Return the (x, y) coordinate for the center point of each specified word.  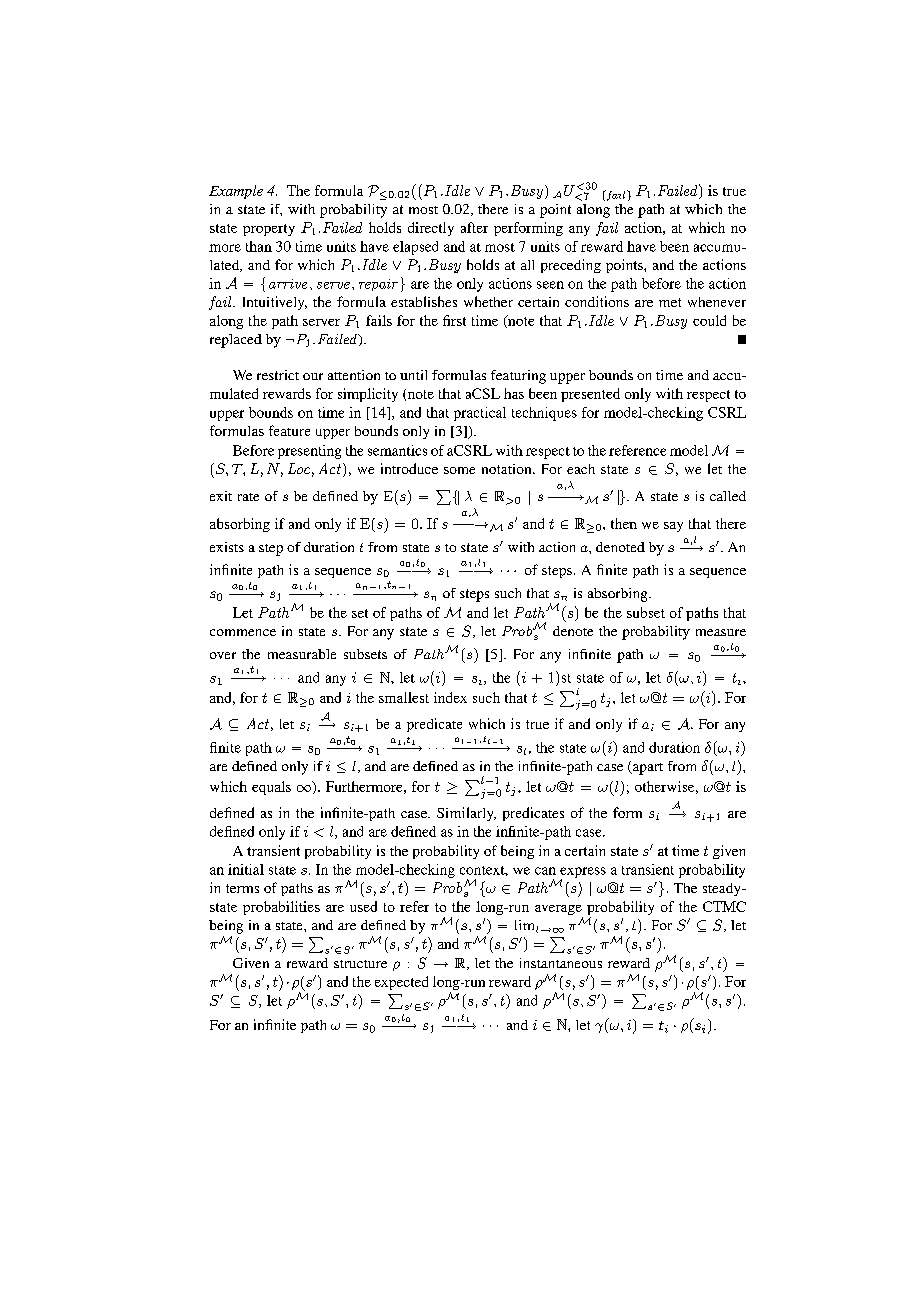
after (474, 227)
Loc (299, 468)
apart (647, 769)
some (459, 470)
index (450, 697)
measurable (302, 654)
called (728, 496)
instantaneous (561, 963)
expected (401, 983)
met (670, 302)
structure (360, 964)
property (269, 230)
